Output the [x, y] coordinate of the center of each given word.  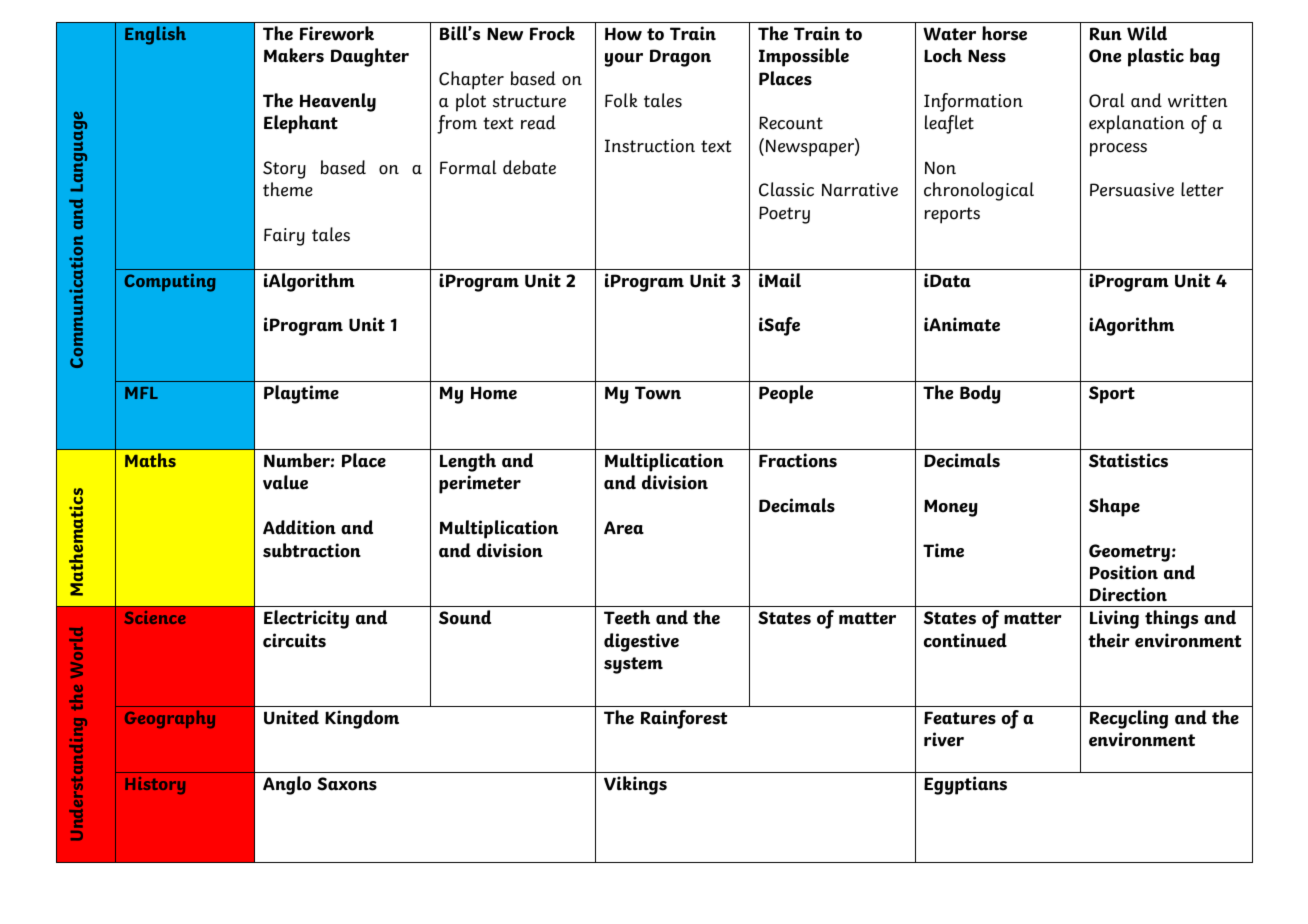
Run [1106, 34]
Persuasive [1132, 190]
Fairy [284, 237]
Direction [1128, 594]
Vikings [635, 785]
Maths [150, 460]
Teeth [627, 617]
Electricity [306, 619]
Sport [1112, 395]
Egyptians [965, 785]
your [624, 60]
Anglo [287, 785]
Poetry [784, 215]
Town [658, 393]
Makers [294, 55]
